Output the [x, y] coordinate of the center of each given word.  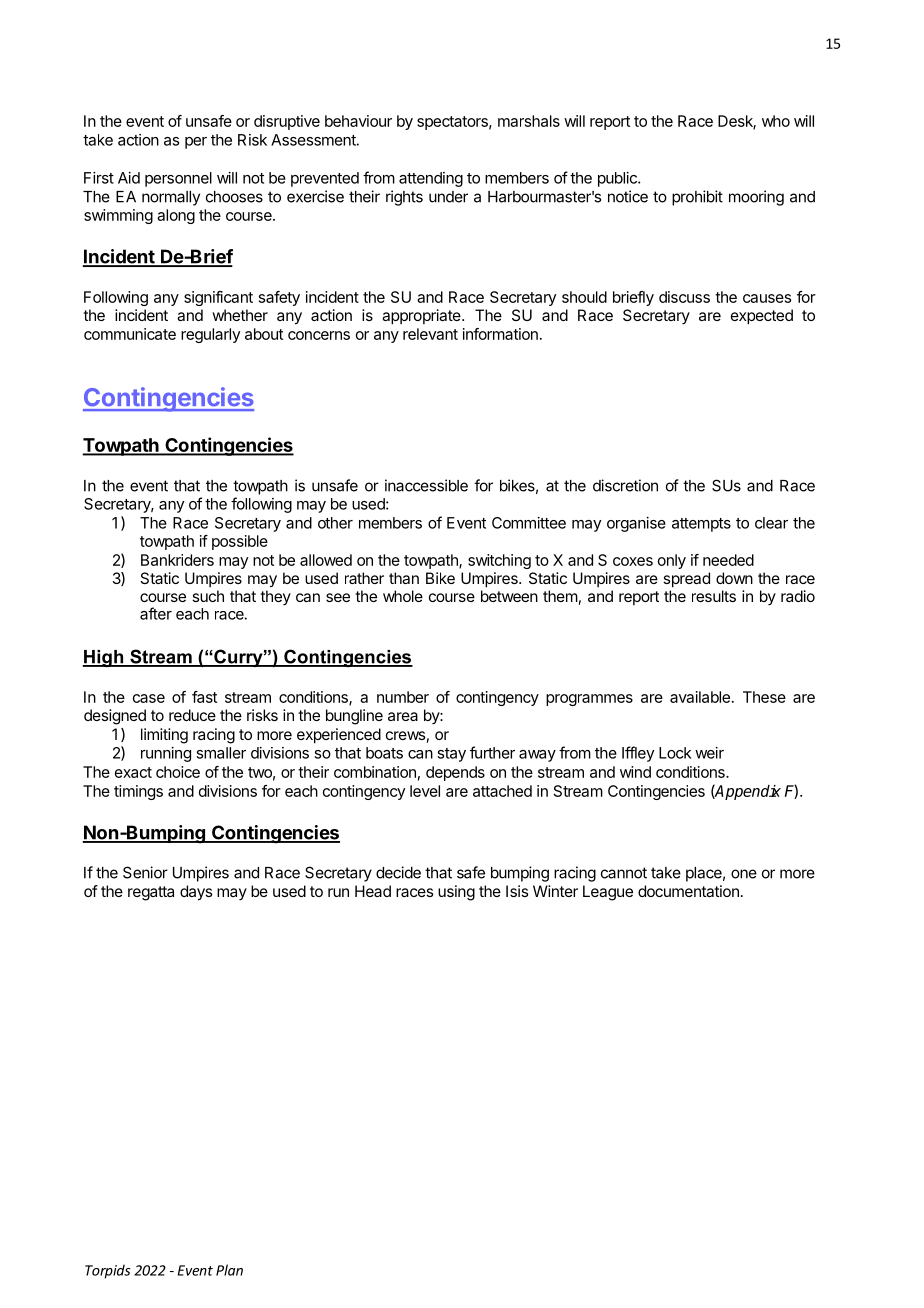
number [403, 697]
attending [431, 179]
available [700, 697]
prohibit [697, 198]
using [456, 893]
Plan [229, 1270]
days [196, 893]
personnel [178, 179]
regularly [210, 335]
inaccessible [426, 485]
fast [204, 697]
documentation [688, 891]
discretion [625, 485]
